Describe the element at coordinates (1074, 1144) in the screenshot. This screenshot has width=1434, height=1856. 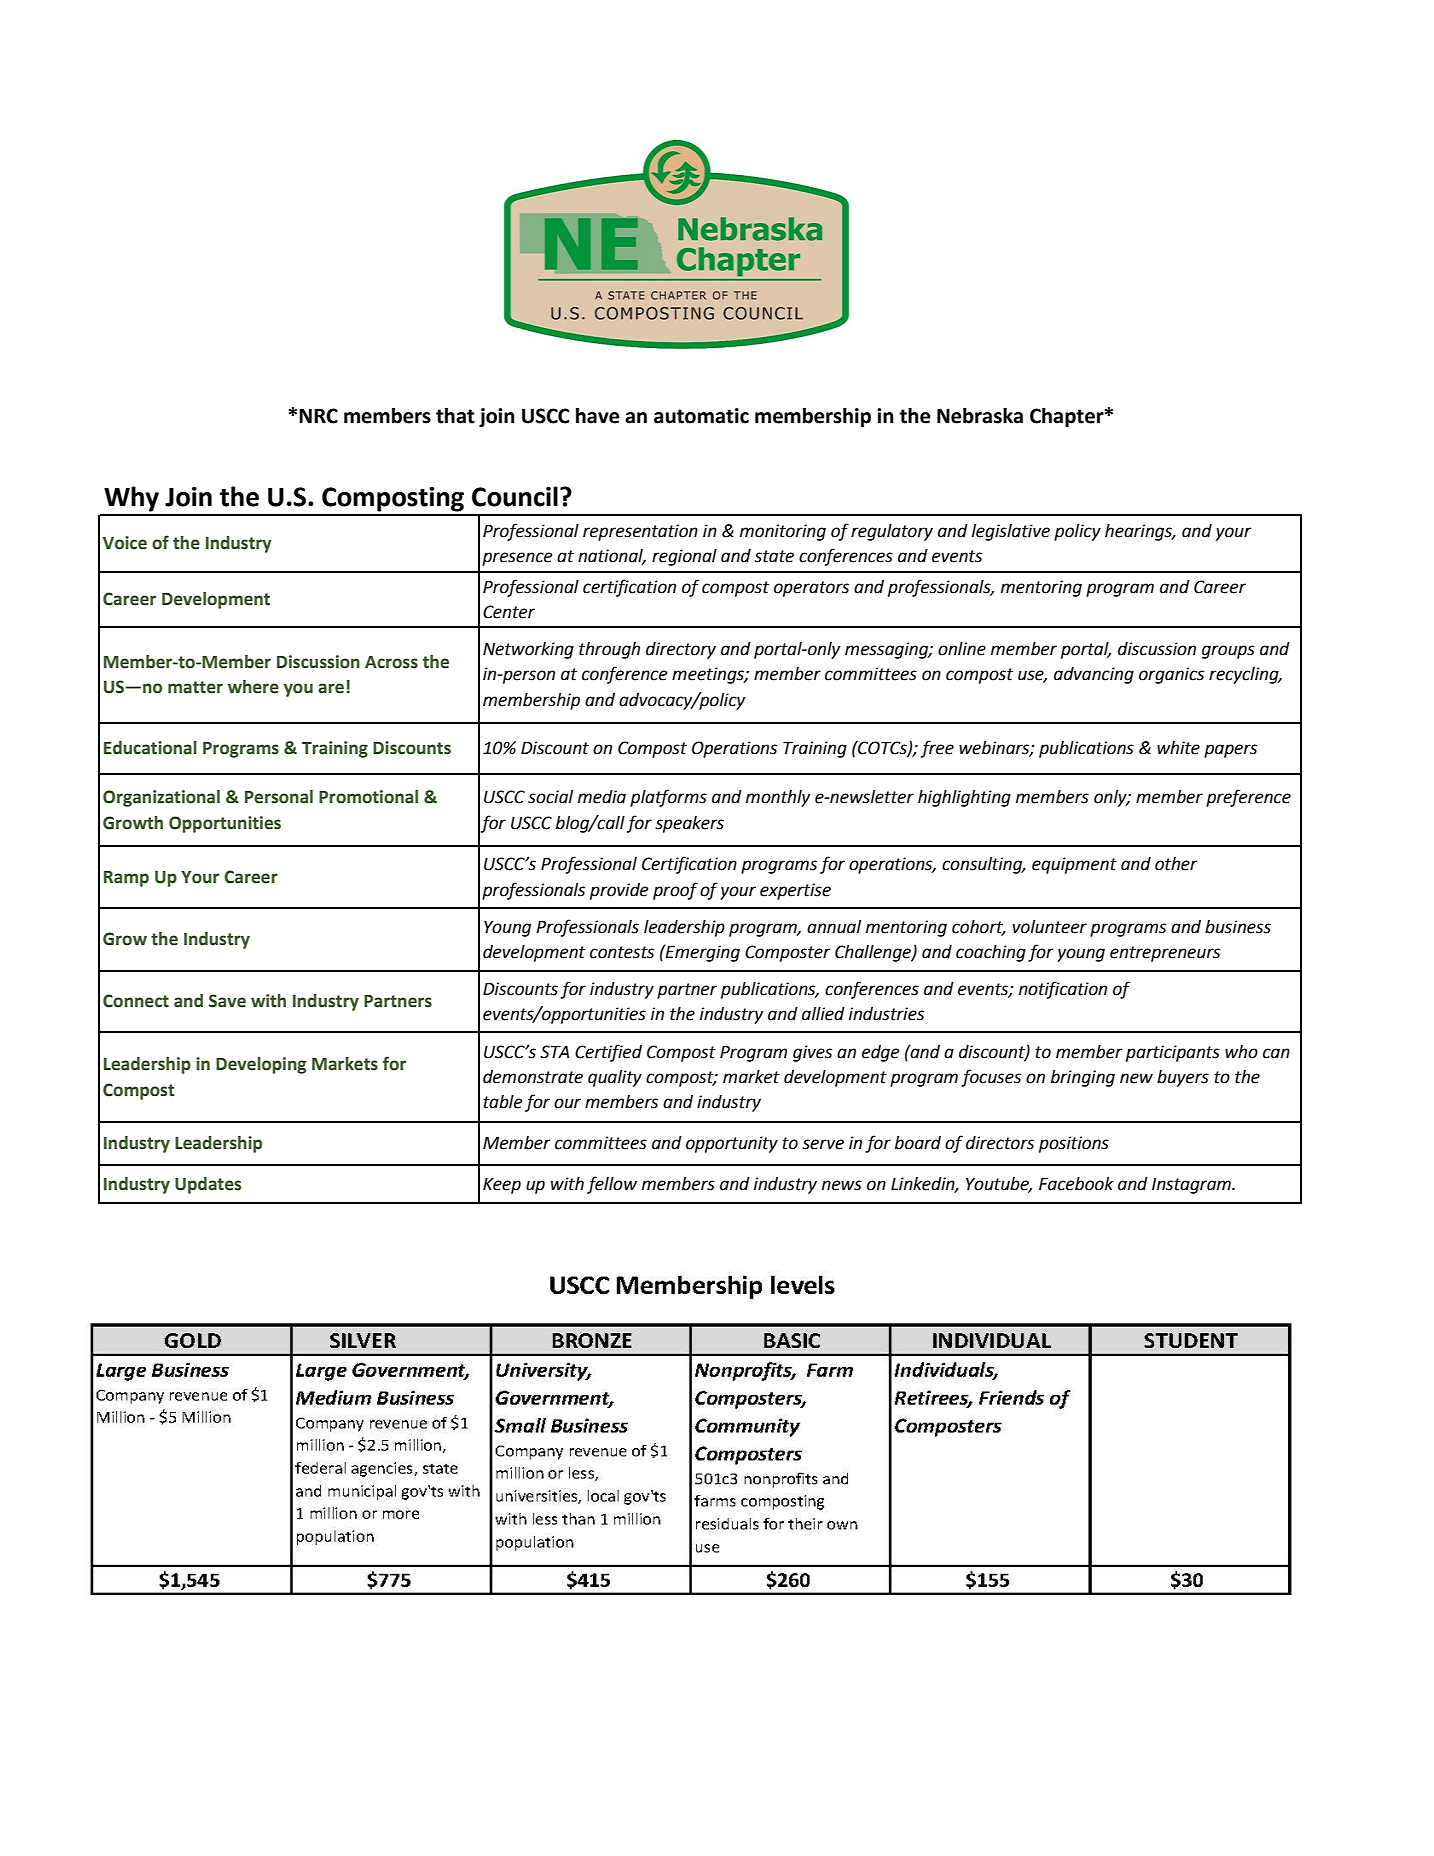
I see `positions` at that location.
